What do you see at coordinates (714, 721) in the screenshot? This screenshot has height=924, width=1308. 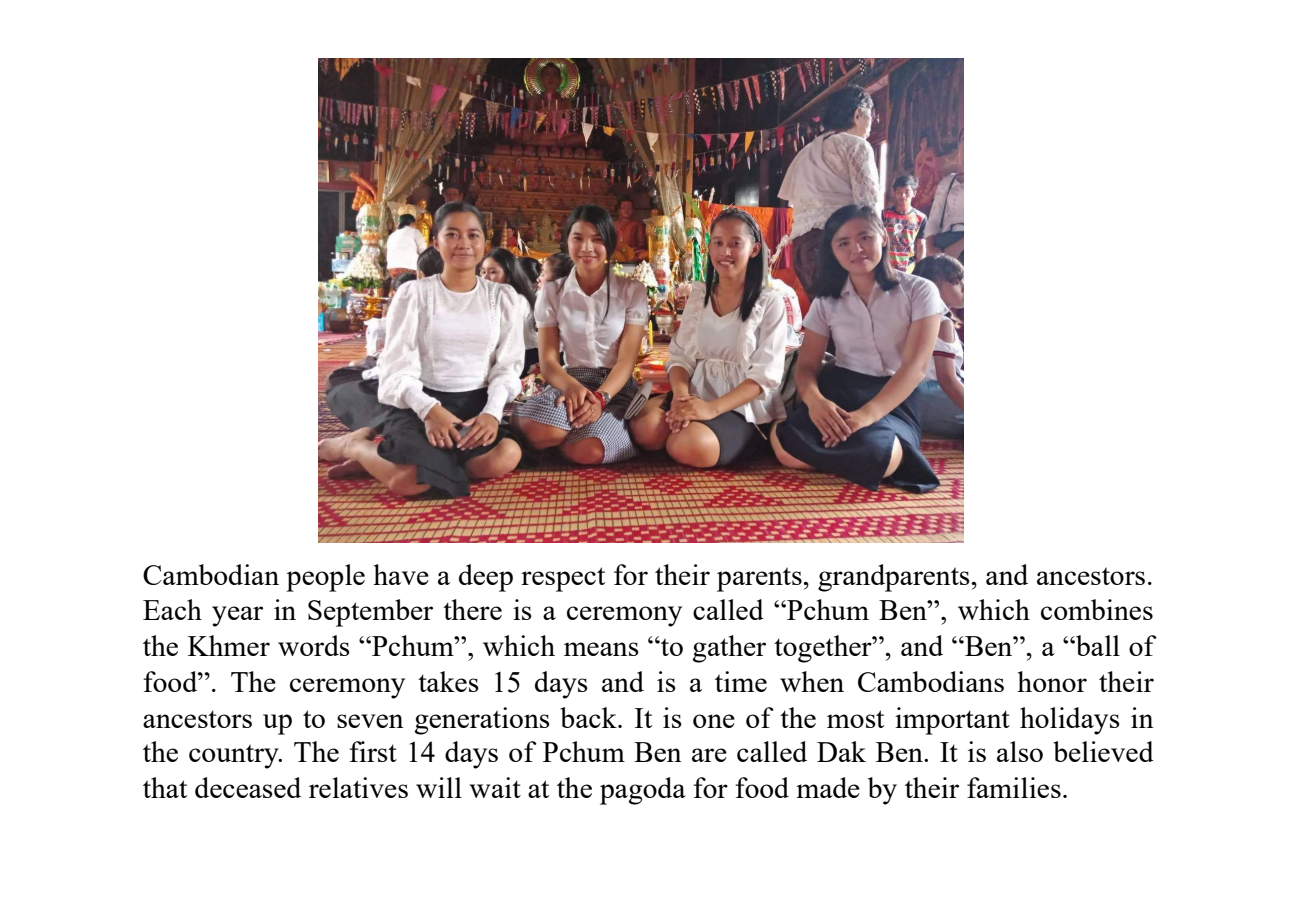 I see `one` at bounding box center [714, 721].
